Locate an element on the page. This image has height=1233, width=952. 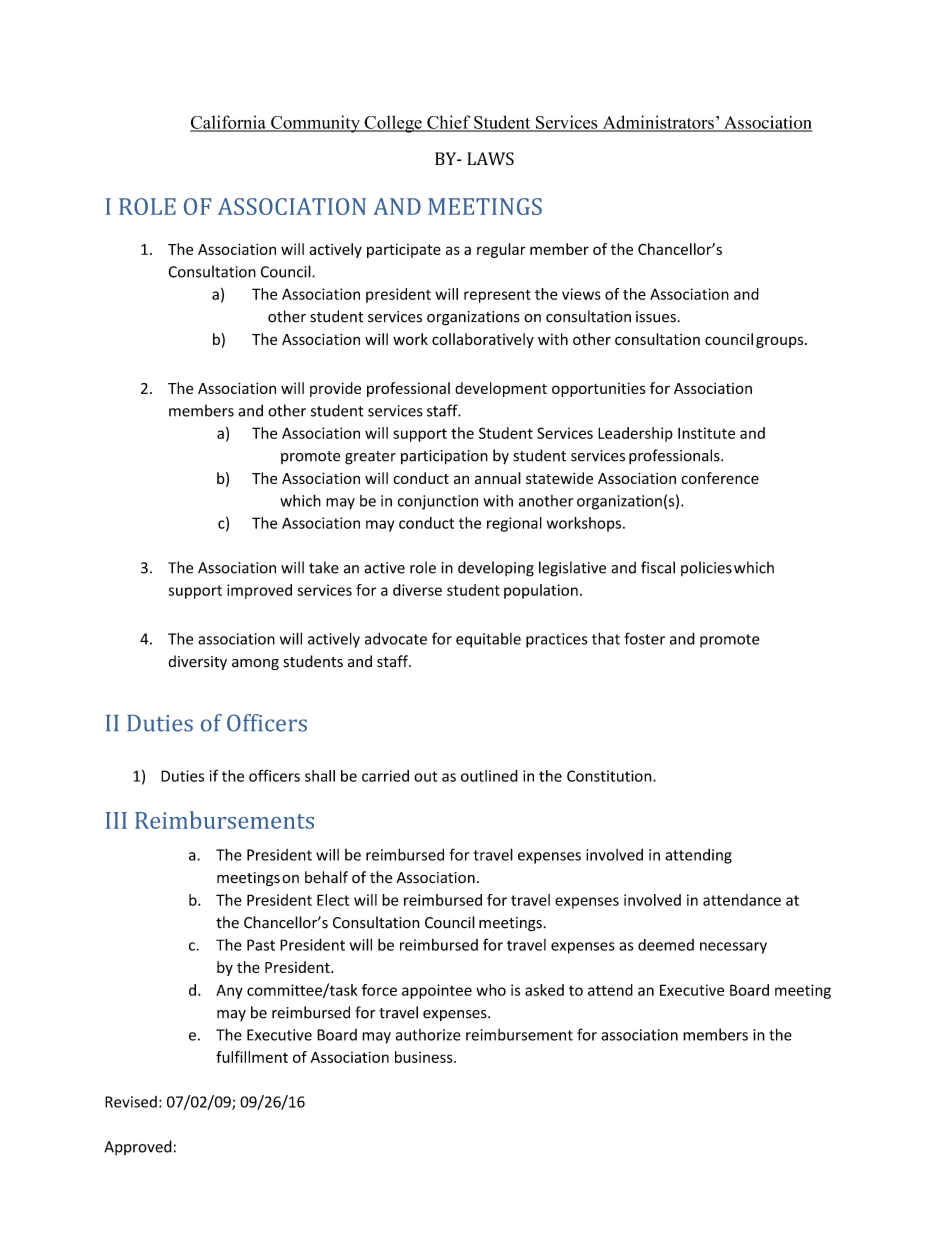
Revised is located at coordinates (131, 1102).
